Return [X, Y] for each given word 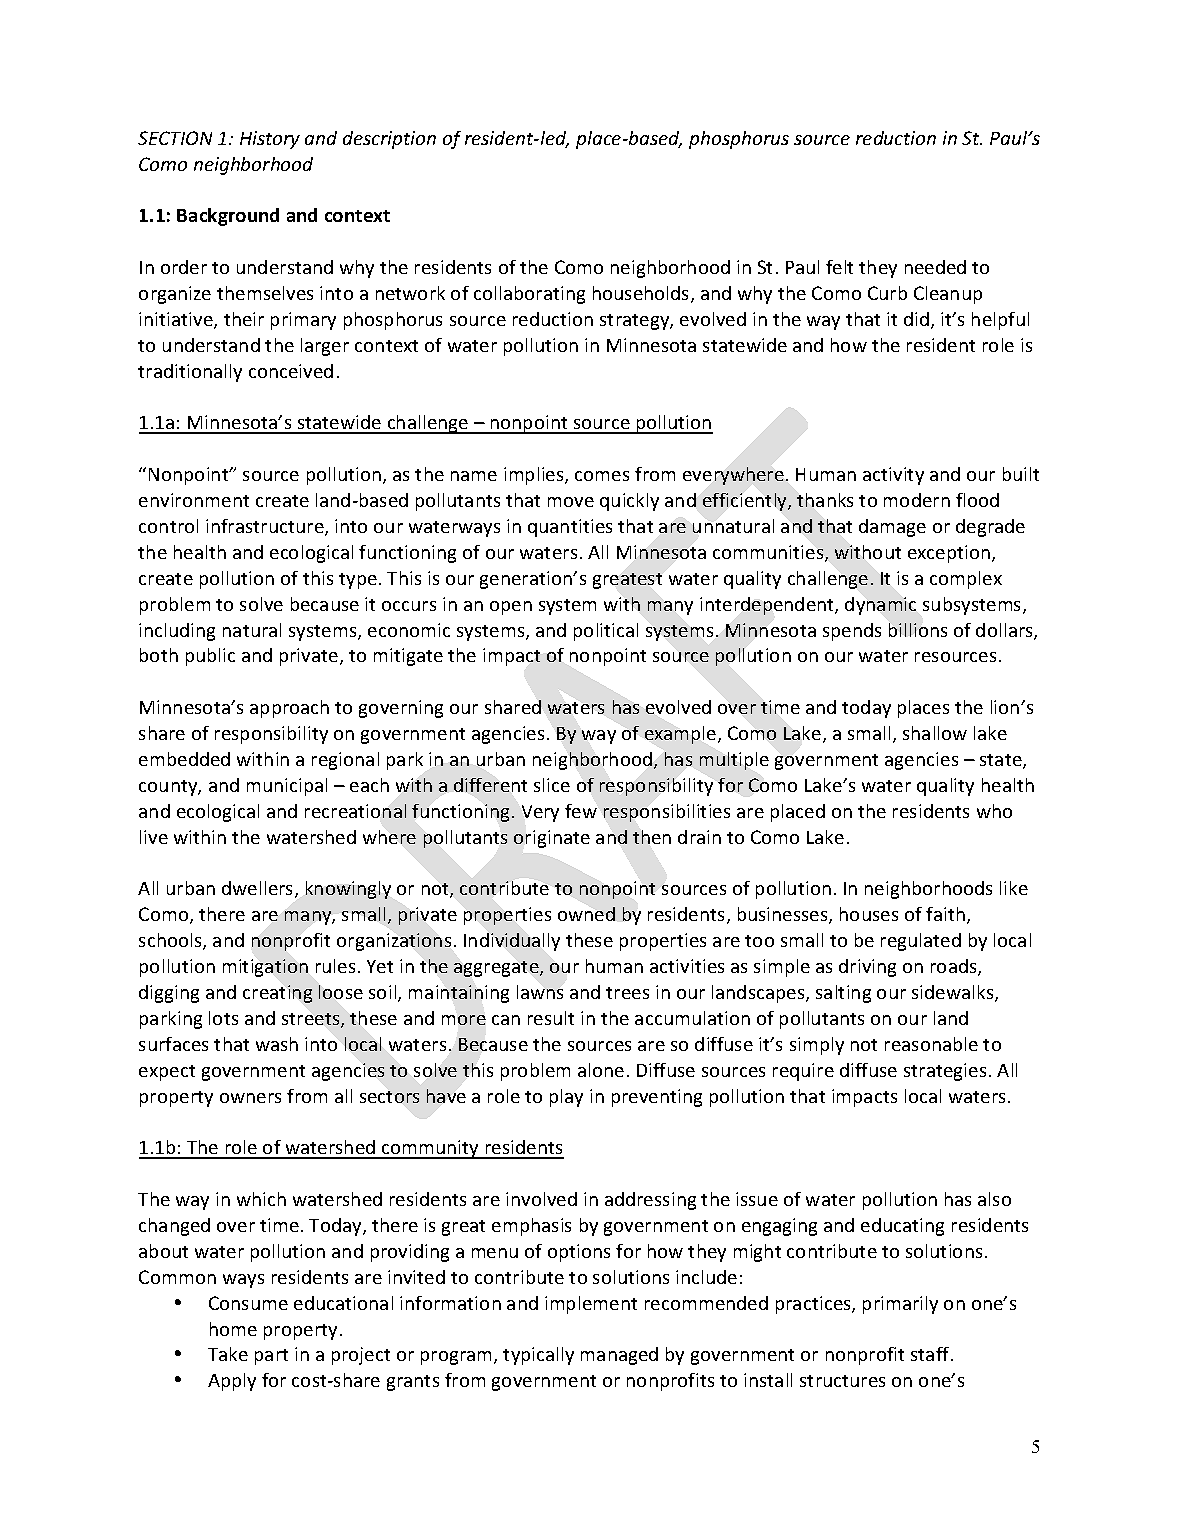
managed [619, 1356]
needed [935, 267]
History [270, 140]
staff [931, 1354]
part [271, 1357]
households [642, 294]
